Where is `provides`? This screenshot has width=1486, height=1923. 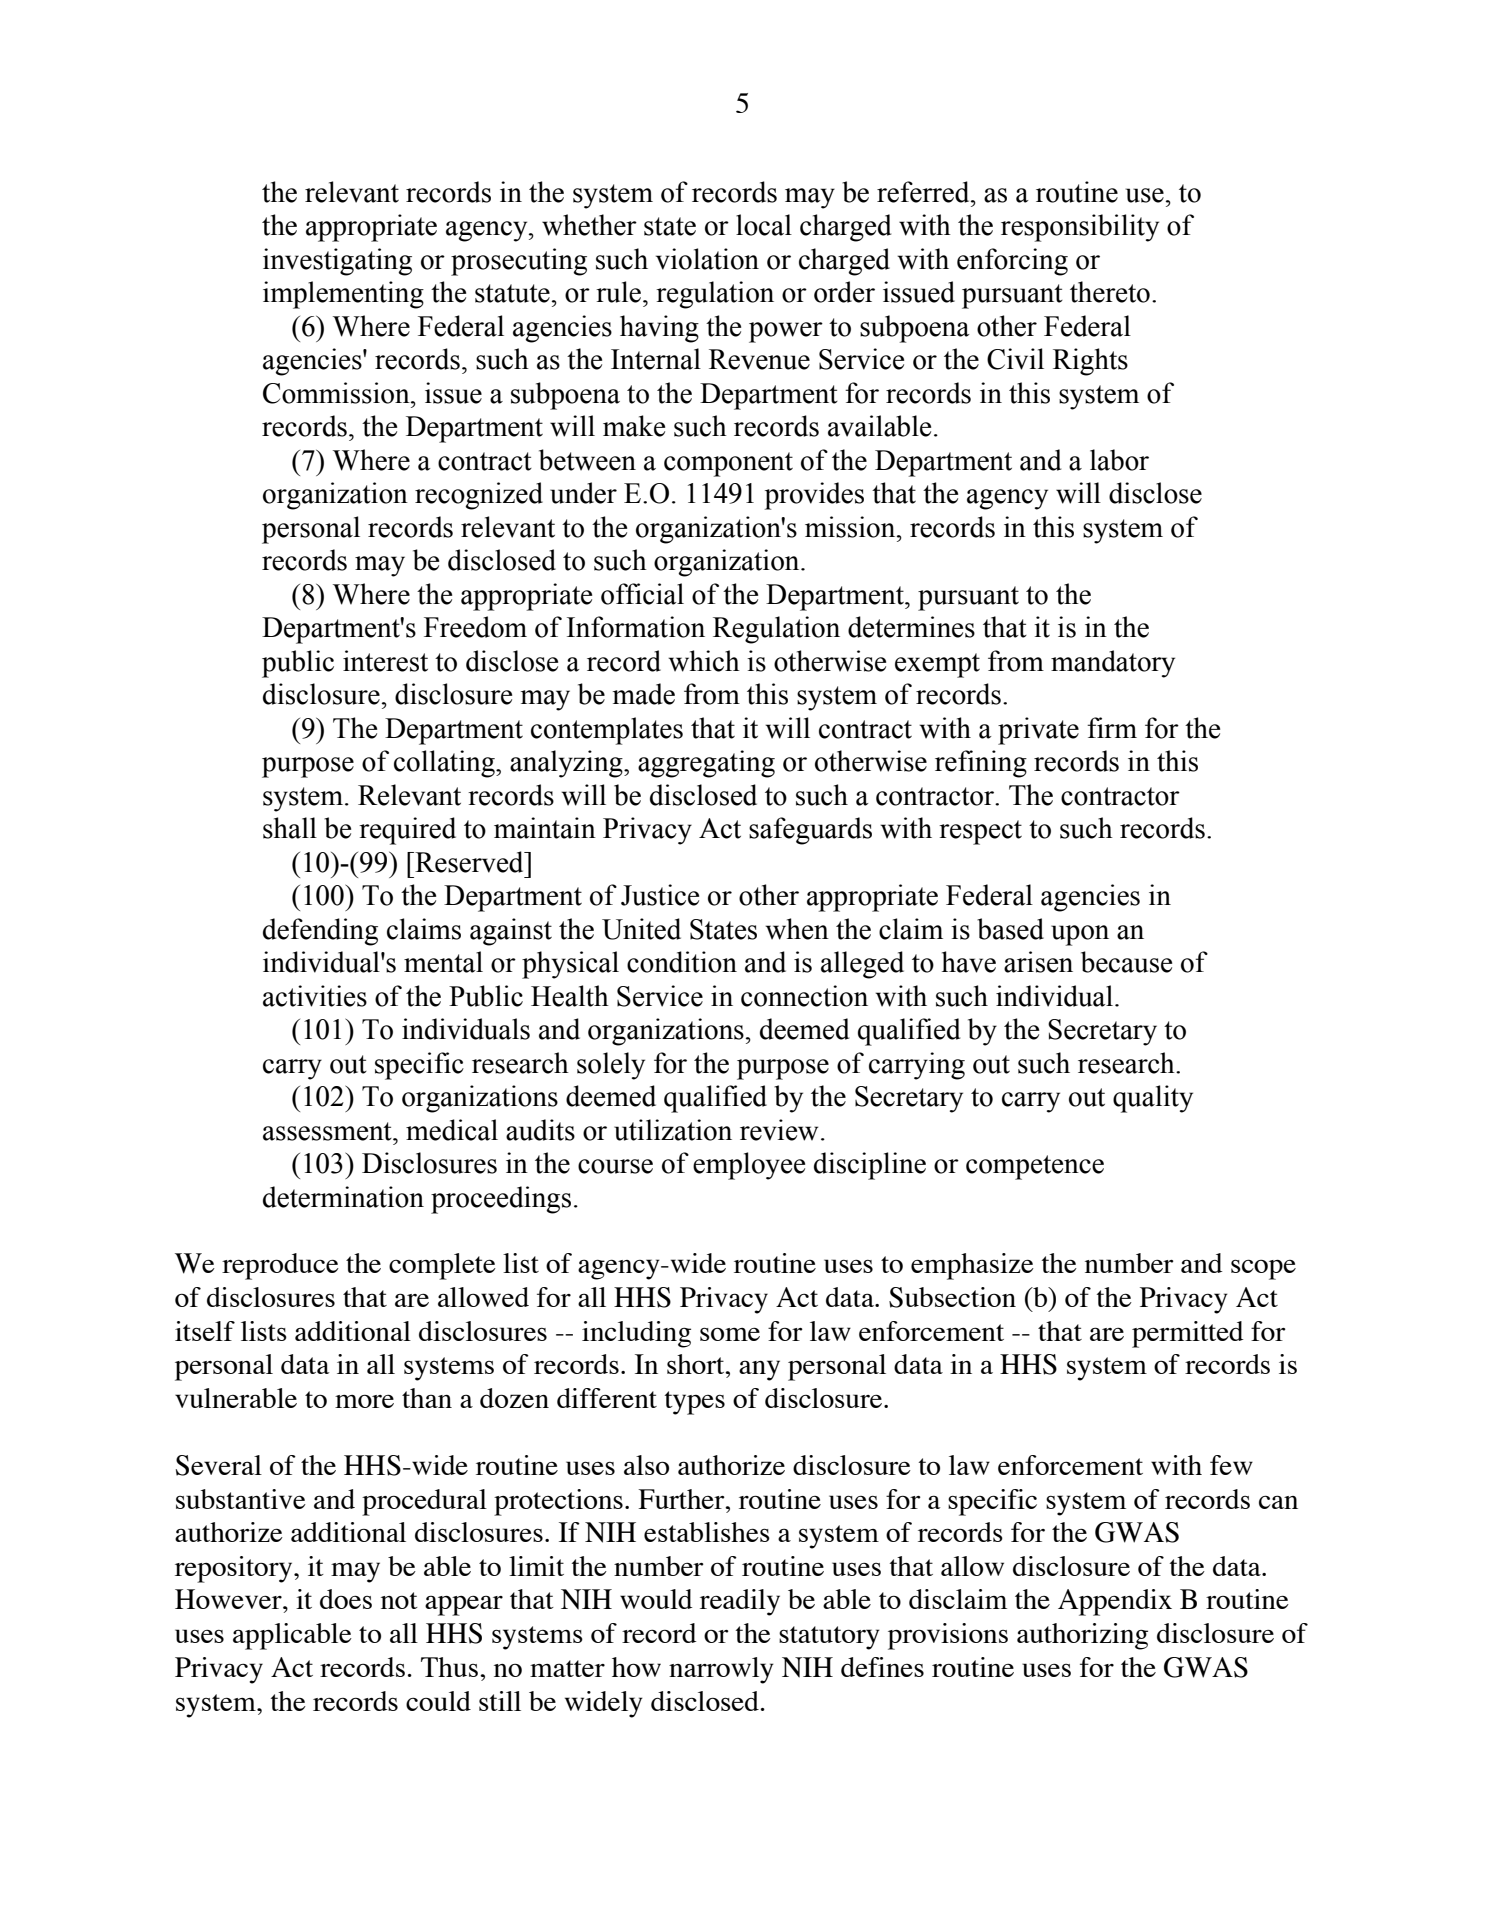 provides is located at coordinates (814, 496).
